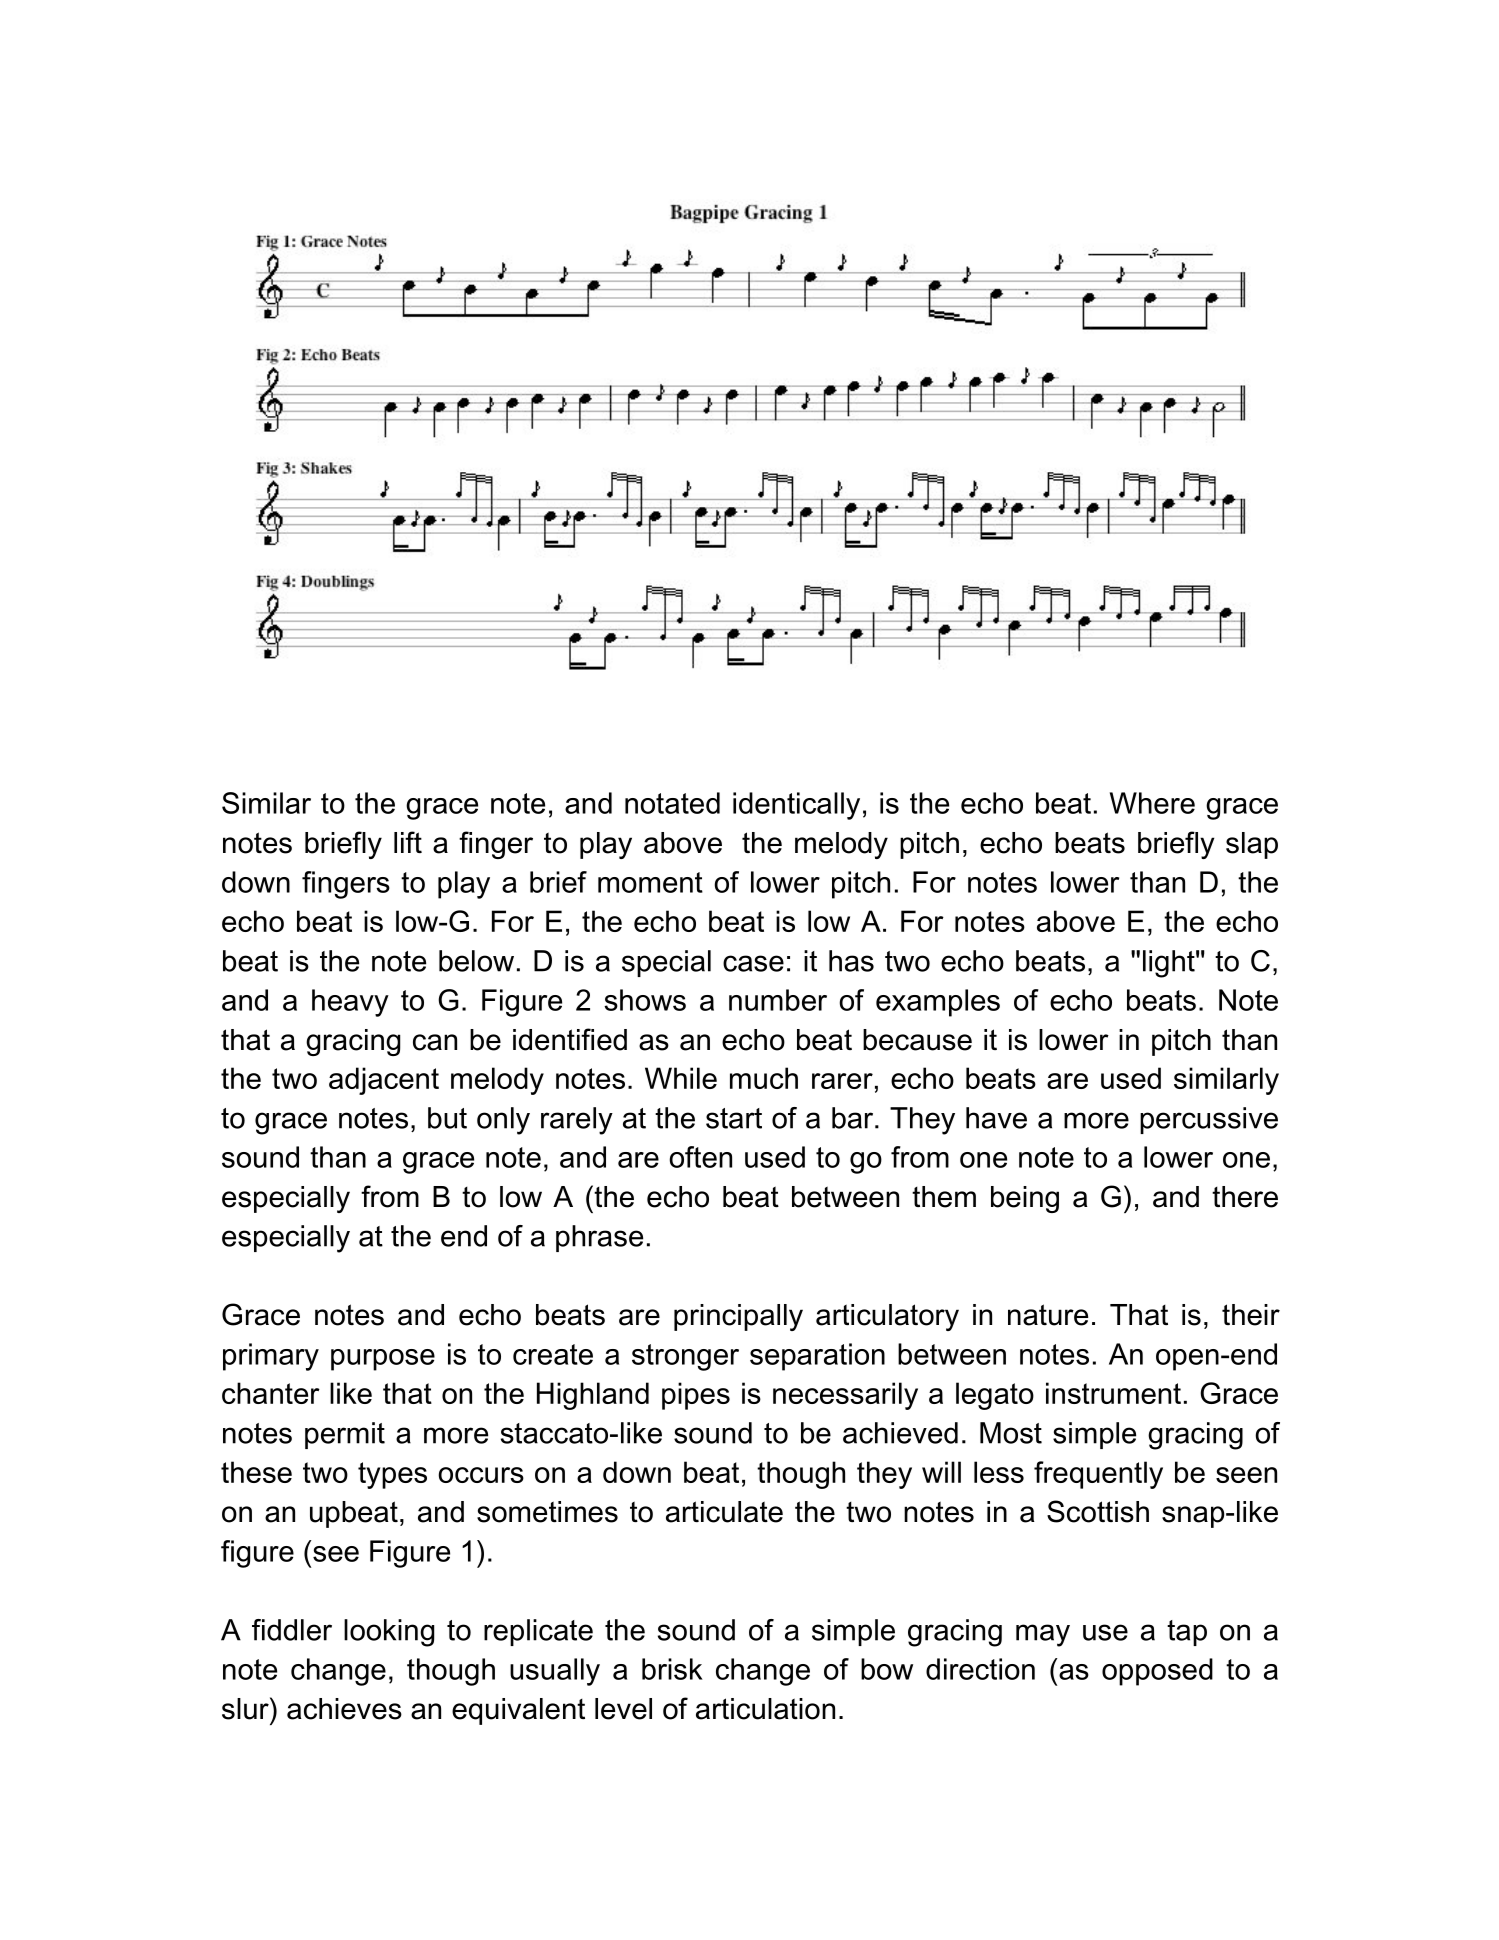  What do you see at coordinates (796, 806) in the screenshot?
I see `identically` at bounding box center [796, 806].
